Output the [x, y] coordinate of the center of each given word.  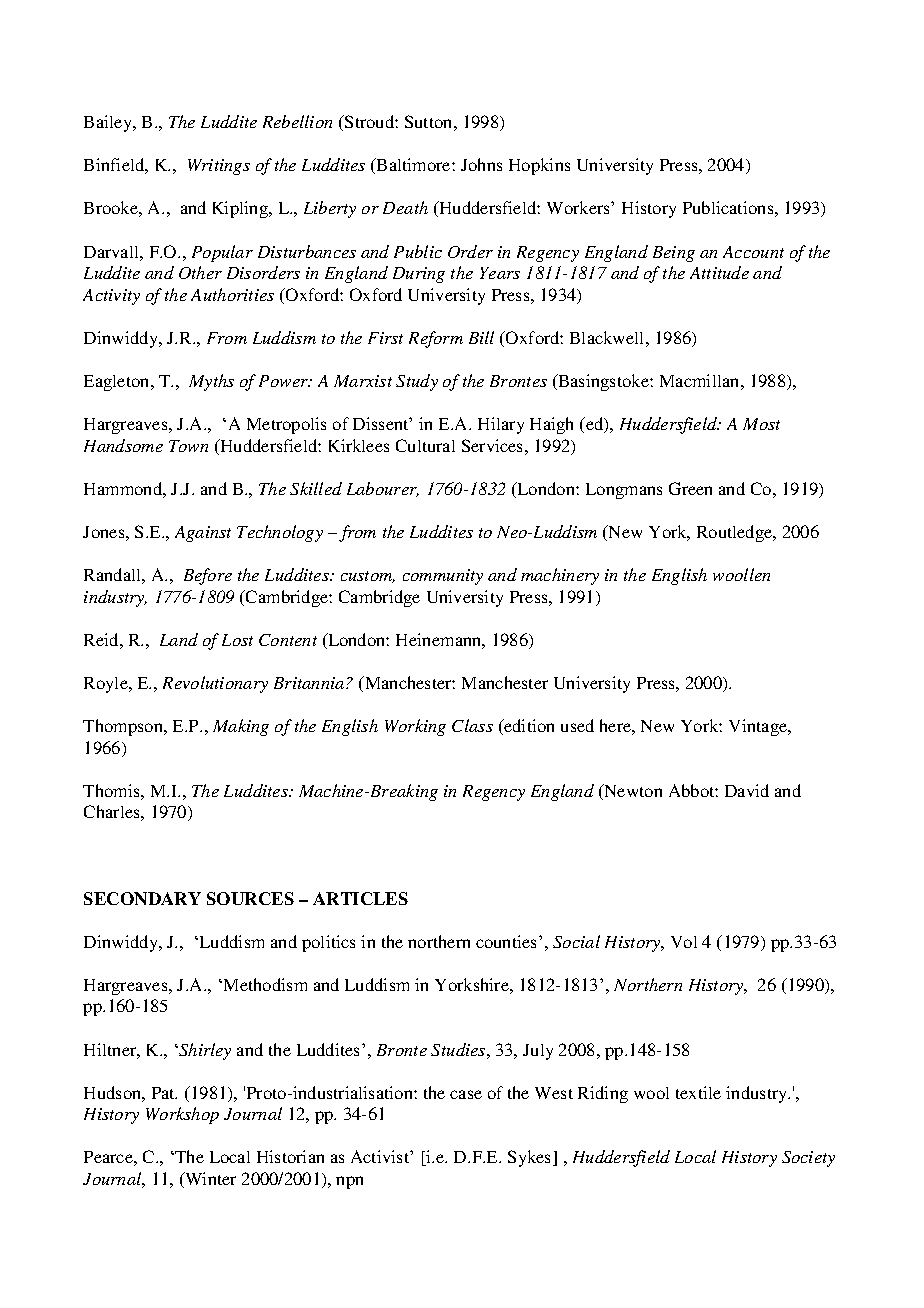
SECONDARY [142, 898]
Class [472, 725]
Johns [481, 164]
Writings [219, 167]
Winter [209, 1180]
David [747, 790]
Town [188, 446]
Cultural [425, 445]
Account [753, 252]
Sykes [531, 1158]
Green [690, 488]
